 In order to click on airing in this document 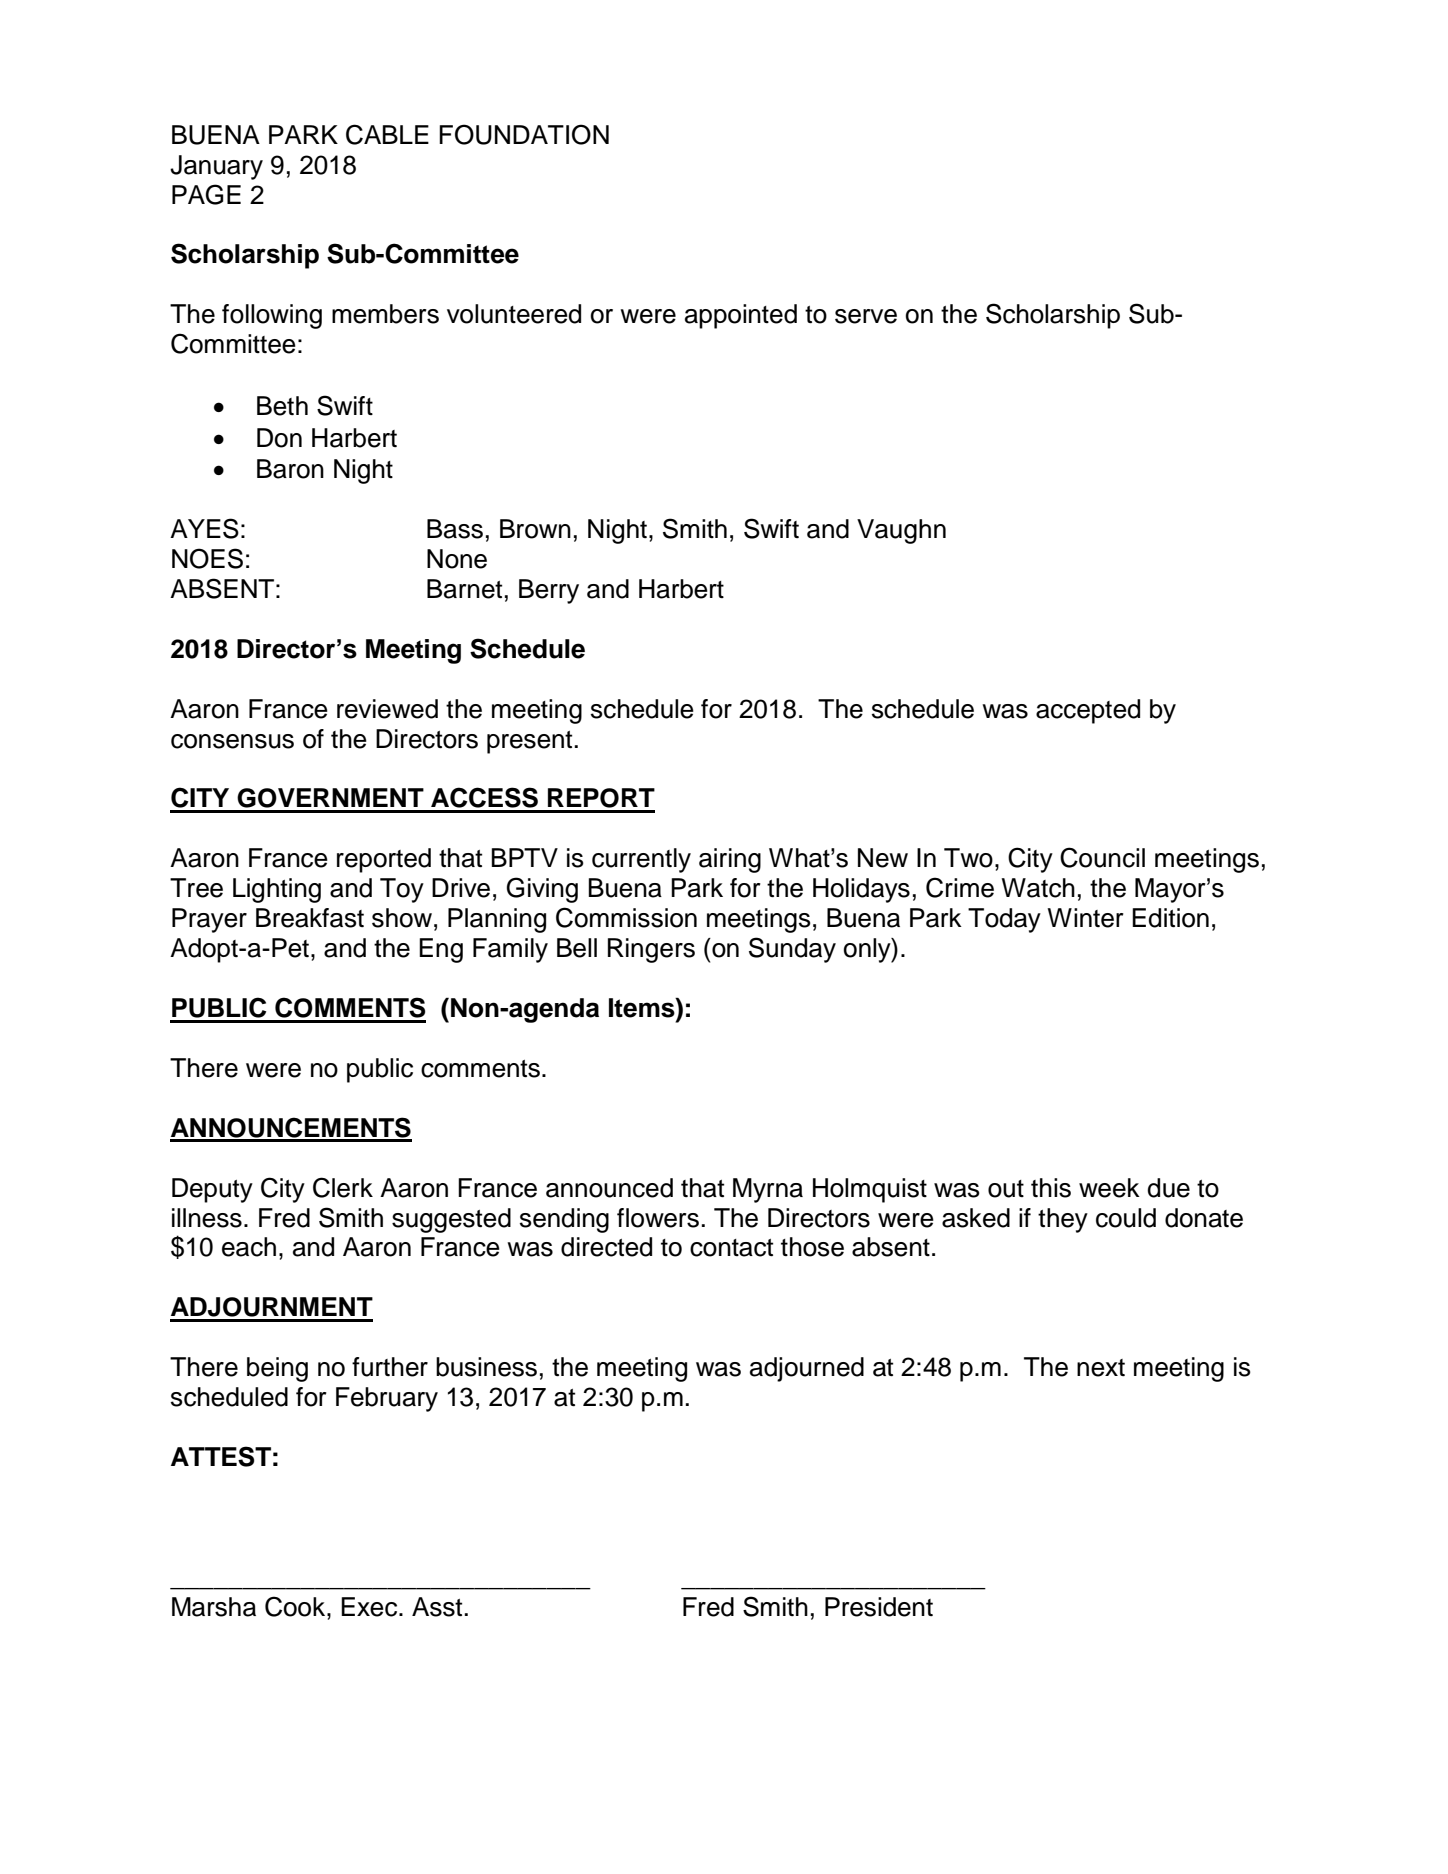, I will do `click(730, 860)`.
